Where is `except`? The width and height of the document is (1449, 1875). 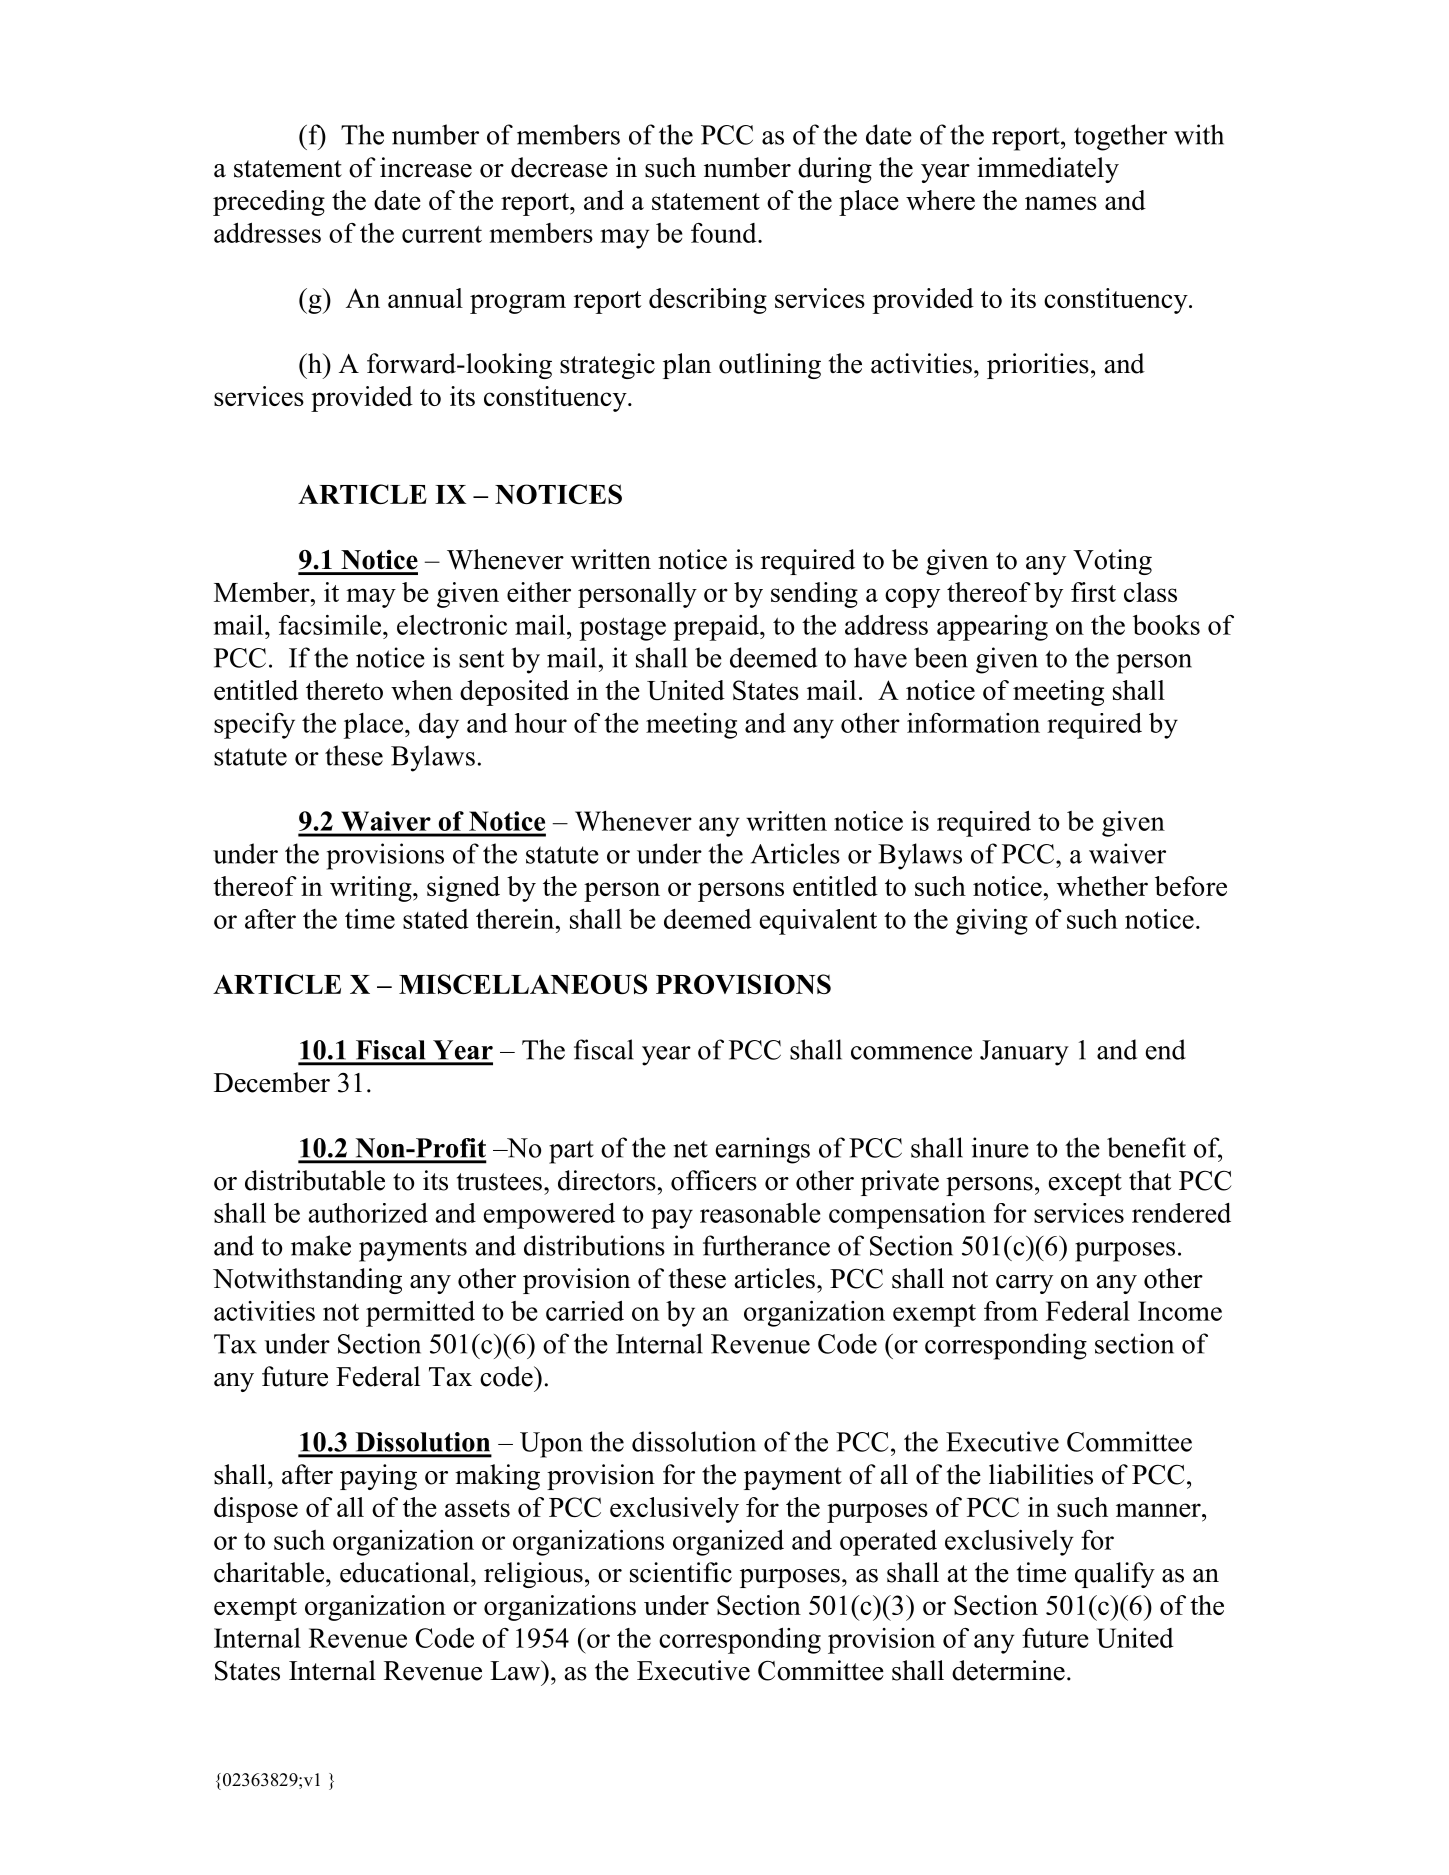
except is located at coordinates (1085, 1184).
